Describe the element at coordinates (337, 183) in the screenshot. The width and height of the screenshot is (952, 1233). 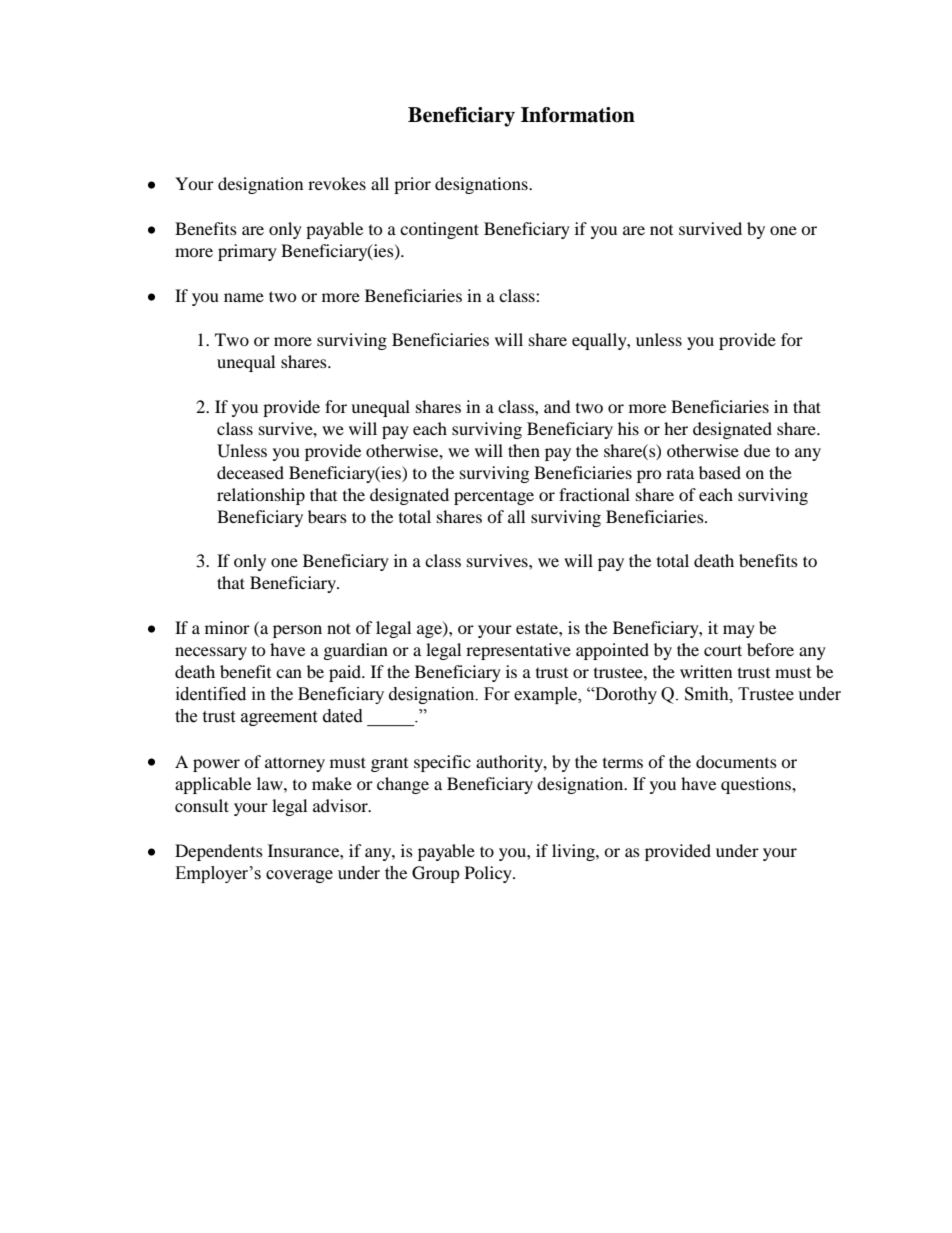
I see `revokes` at that location.
